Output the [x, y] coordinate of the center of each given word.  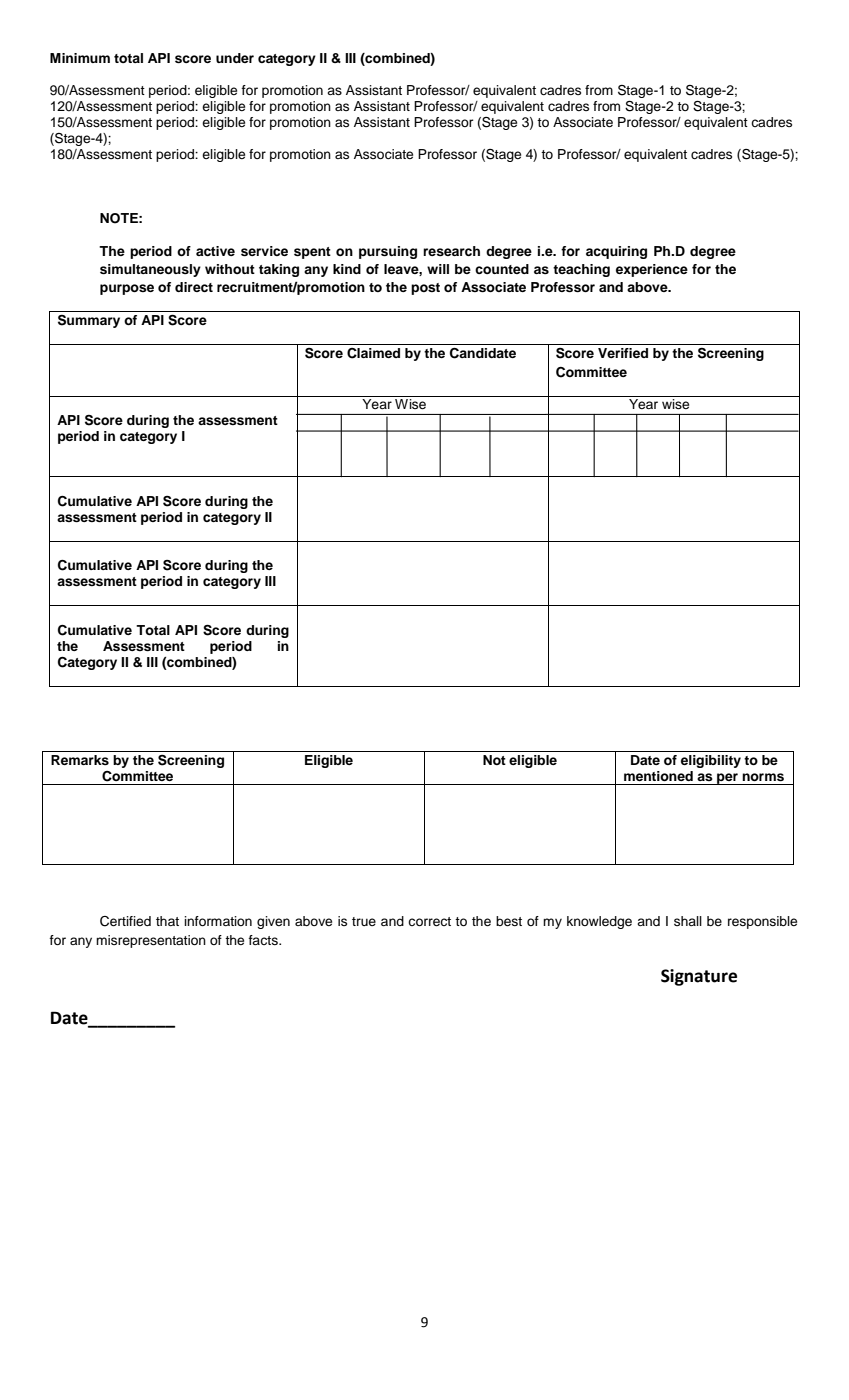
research [451, 251]
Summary [89, 321]
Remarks [80, 760]
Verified [623, 353]
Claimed [373, 353]
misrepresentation [151, 941]
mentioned [658, 776]
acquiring [616, 252]
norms [763, 777]
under [235, 58]
